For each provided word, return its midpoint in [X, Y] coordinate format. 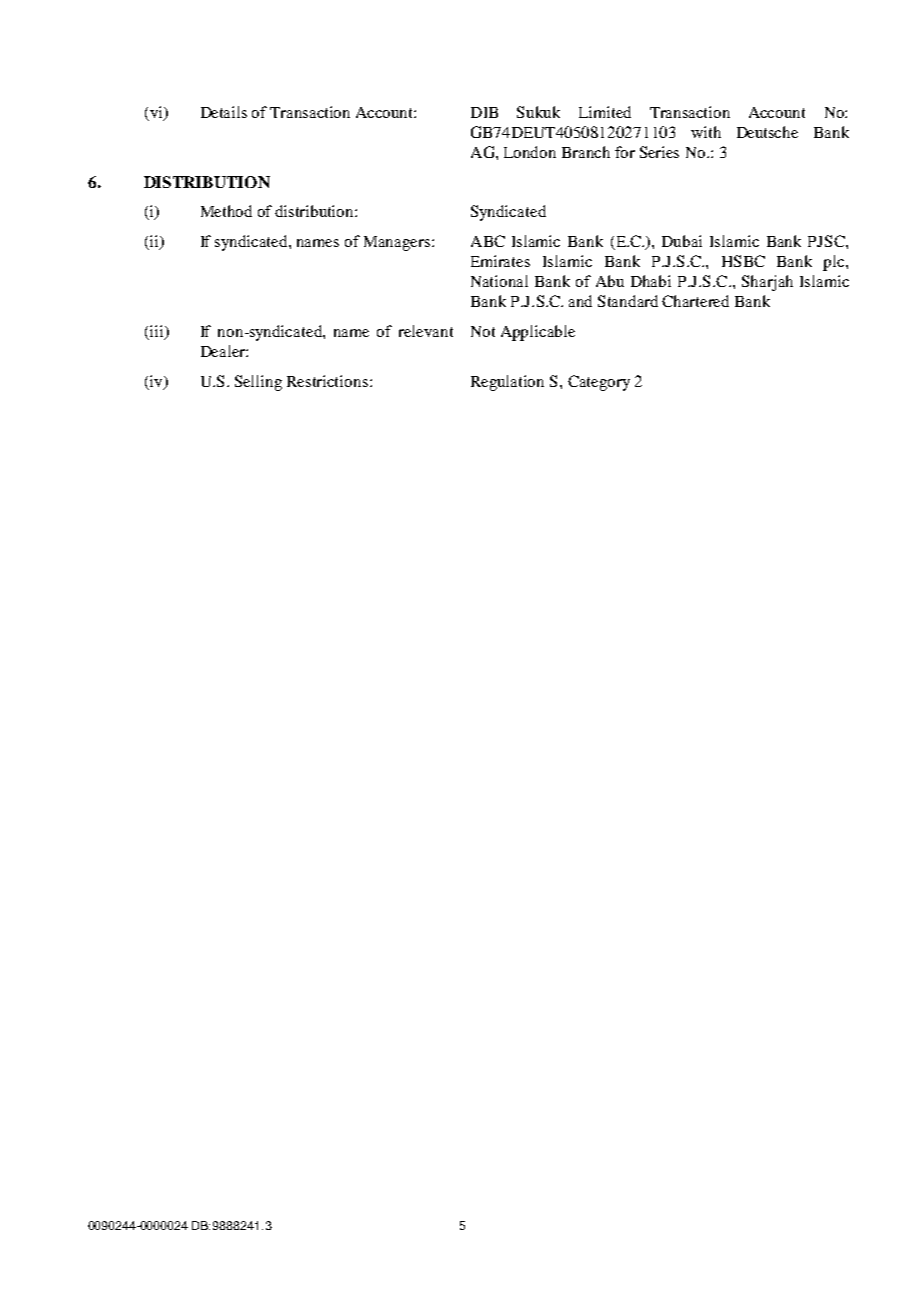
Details [224, 112]
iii [156, 332]
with [706, 132]
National [499, 281]
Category [599, 383]
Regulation [507, 383]
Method [226, 211]
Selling [258, 383]
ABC [488, 241]
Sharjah [767, 283]
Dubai [682, 241]
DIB [484, 112]
